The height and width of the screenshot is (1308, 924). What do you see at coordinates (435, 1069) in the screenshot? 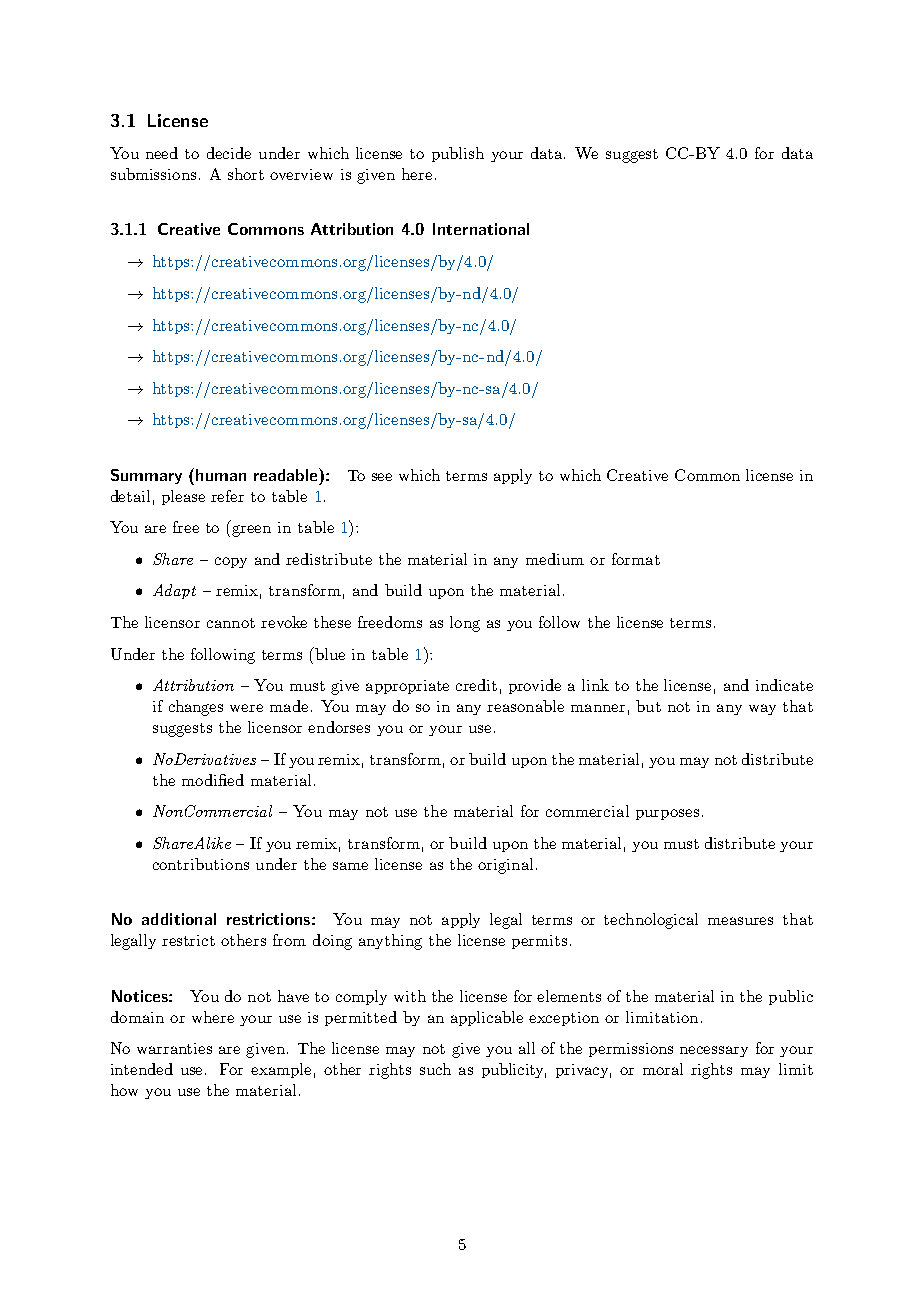
I see `such` at bounding box center [435, 1069].
